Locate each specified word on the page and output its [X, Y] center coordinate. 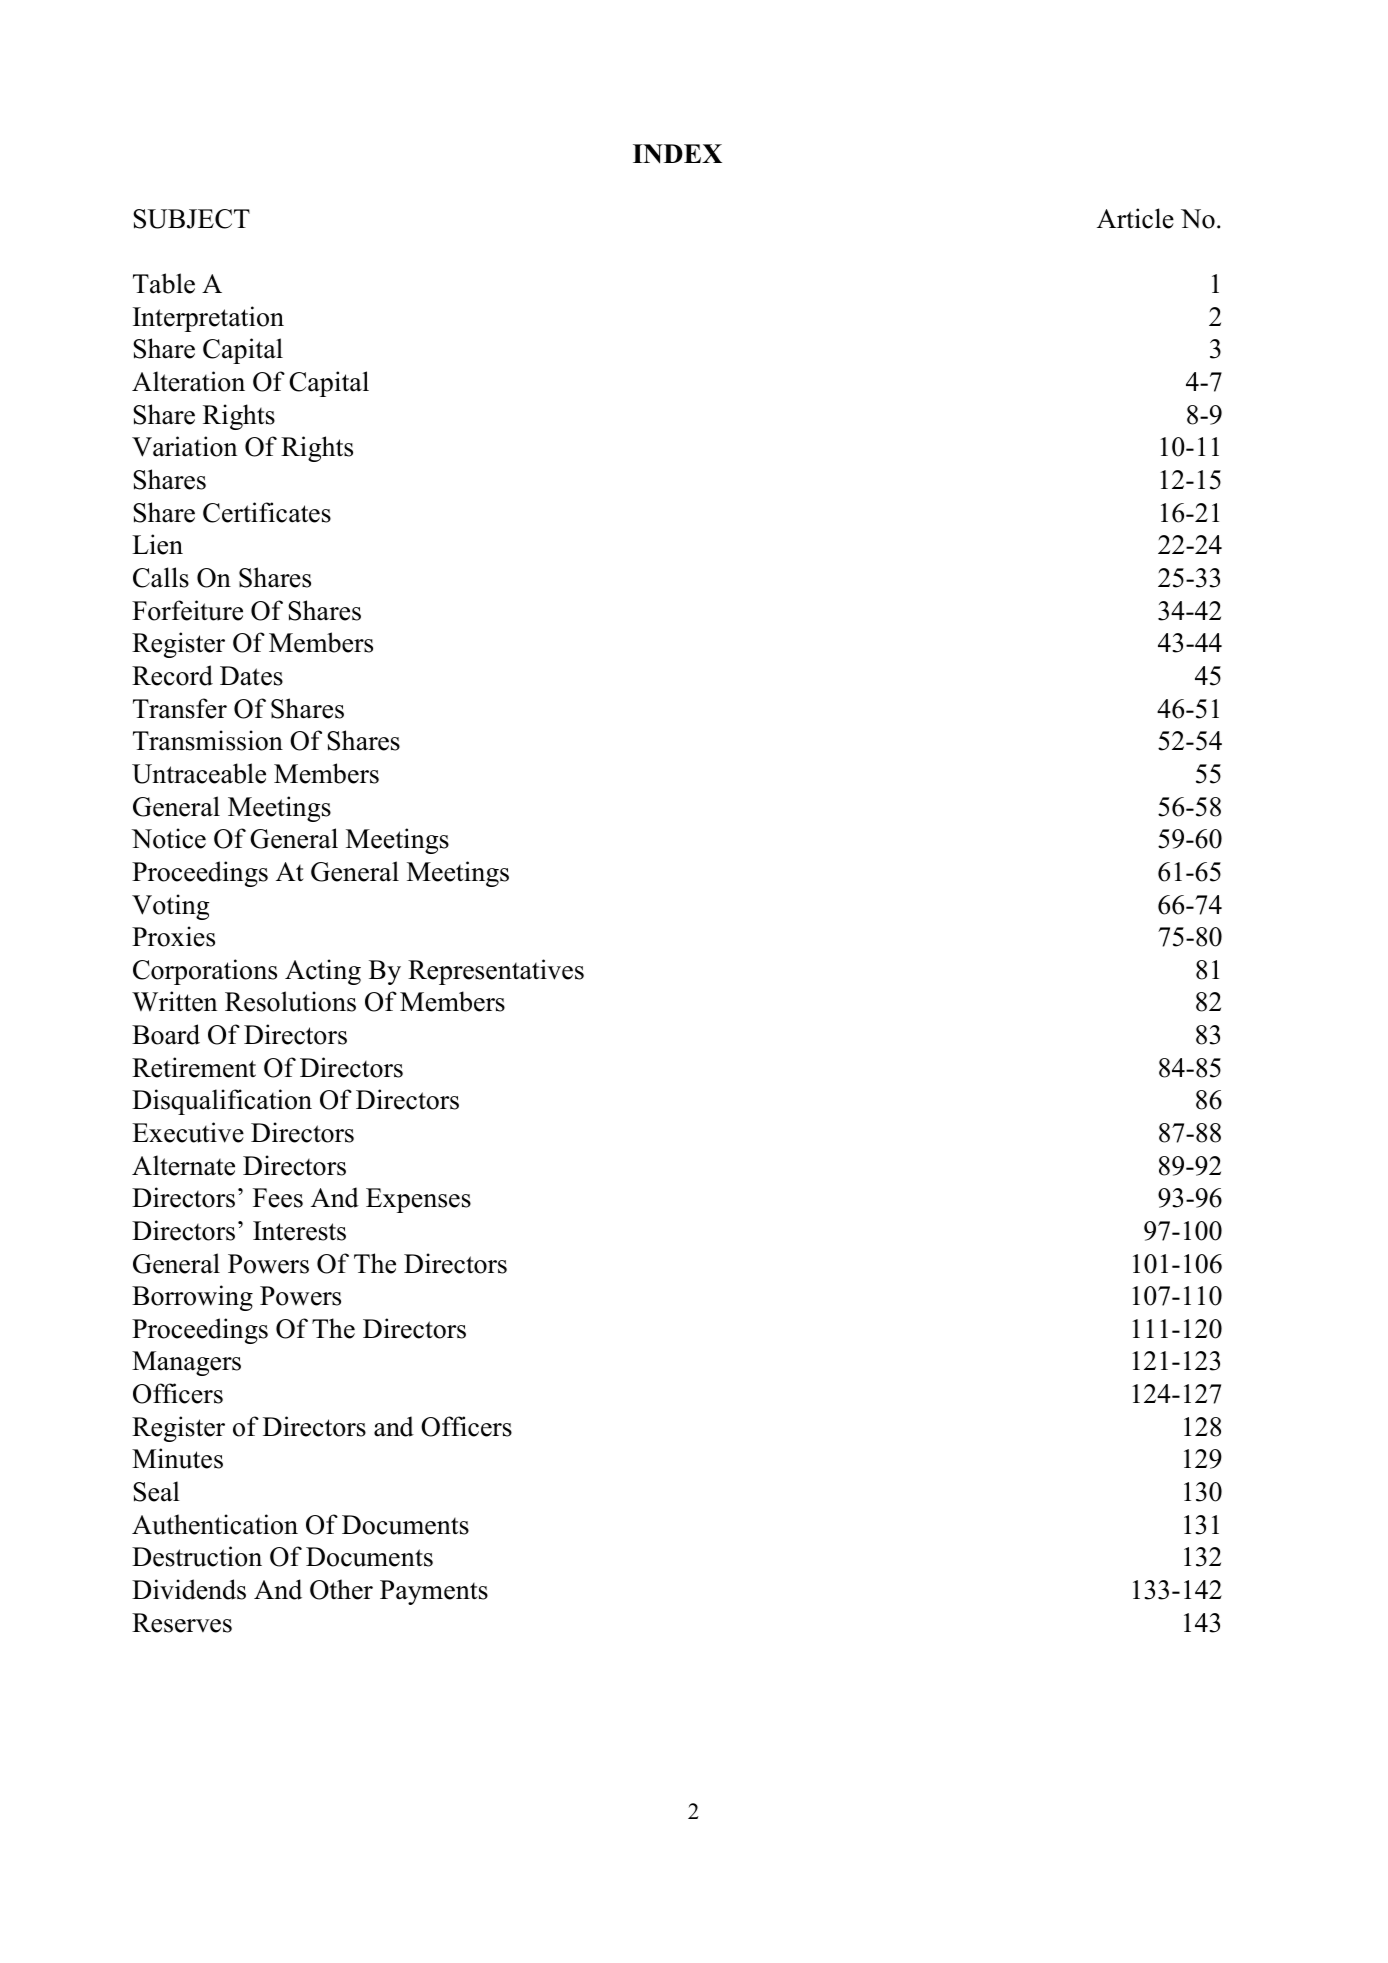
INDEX [677, 154]
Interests [299, 1231]
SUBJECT [191, 219]
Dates [251, 676]
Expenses [418, 1200]
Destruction [197, 1556]
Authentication [215, 1524]
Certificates [267, 512]
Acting [323, 972]
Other [341, 1589]
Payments [434, 1592]
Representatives [496, 972]
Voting [170, 907]
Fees [278, 1198]
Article [1135, 218]
